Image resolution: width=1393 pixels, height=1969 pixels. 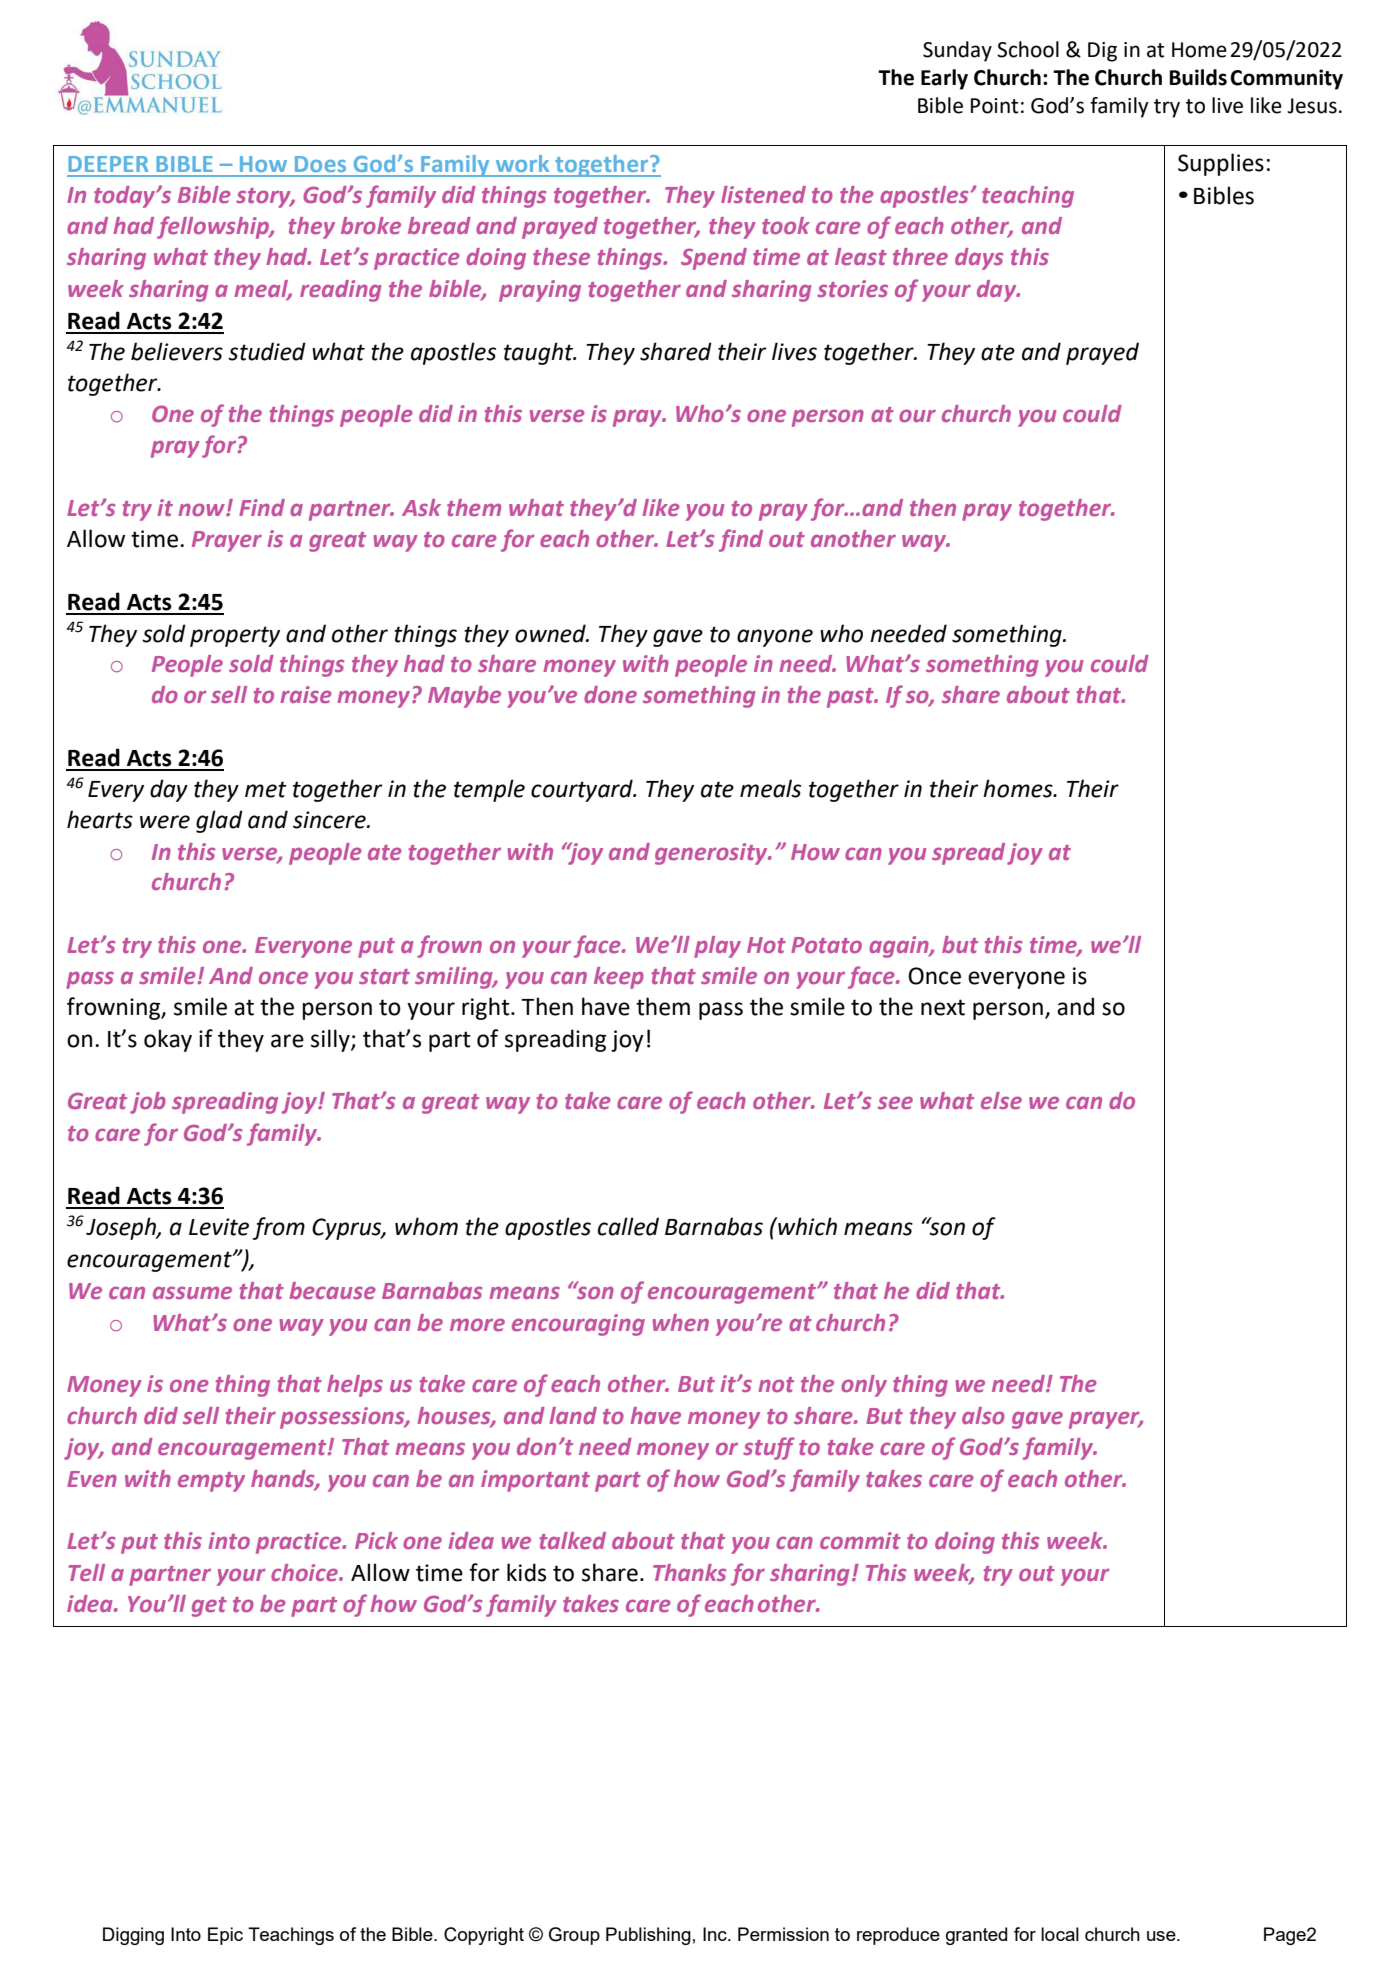 I want to click on also, so click(x=983, y=1415).
